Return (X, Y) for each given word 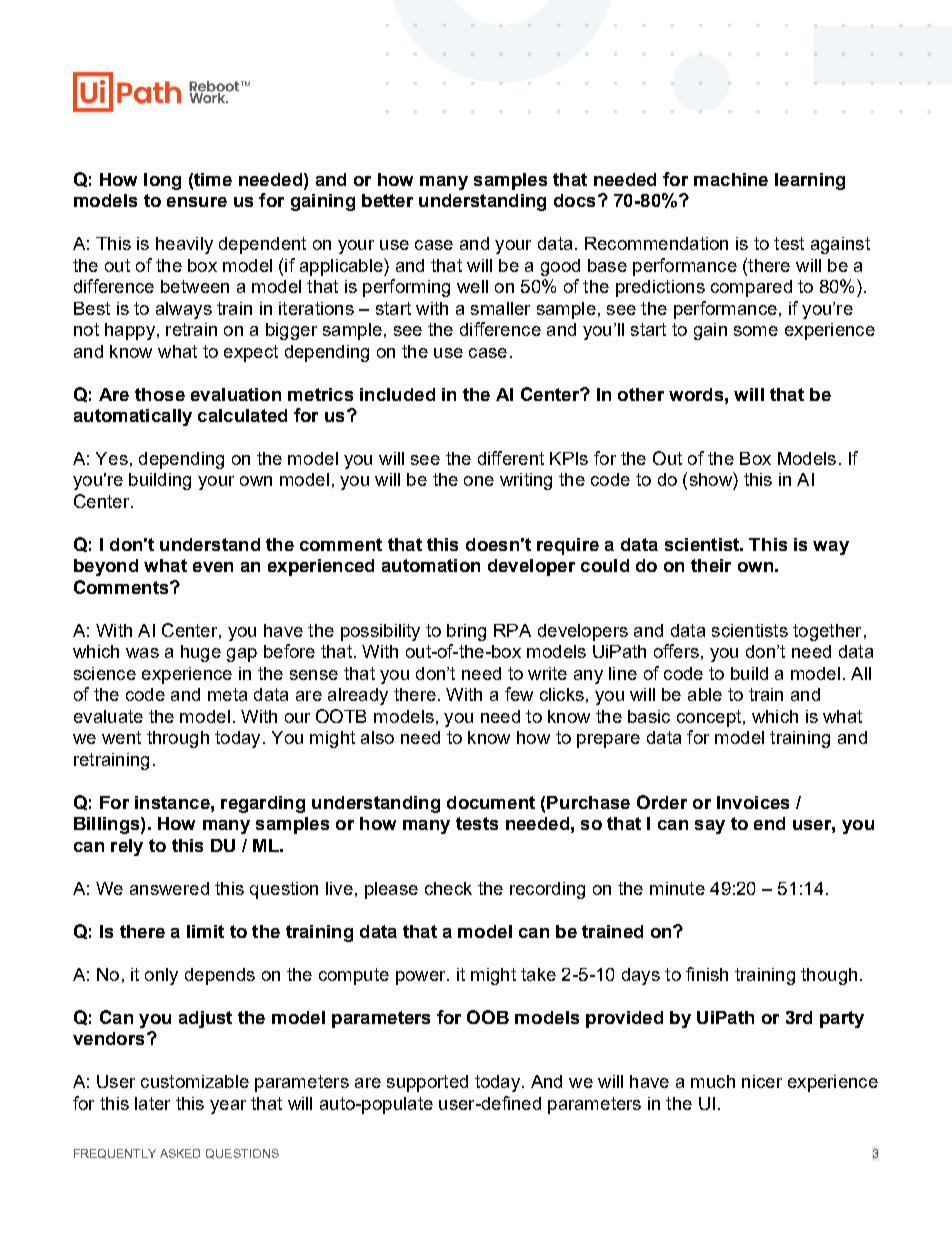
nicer (762, 1081)
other (641, 394)
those (160, 394)
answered (169, 888)
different (511, 458)
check (448, 888)
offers (676, 651)
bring (466, 632)
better (387, 200)
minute (677, 888)
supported (427, 1083)
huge (201, 653)
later (152, 1103)
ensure (197, 202)
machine (731, 179)
